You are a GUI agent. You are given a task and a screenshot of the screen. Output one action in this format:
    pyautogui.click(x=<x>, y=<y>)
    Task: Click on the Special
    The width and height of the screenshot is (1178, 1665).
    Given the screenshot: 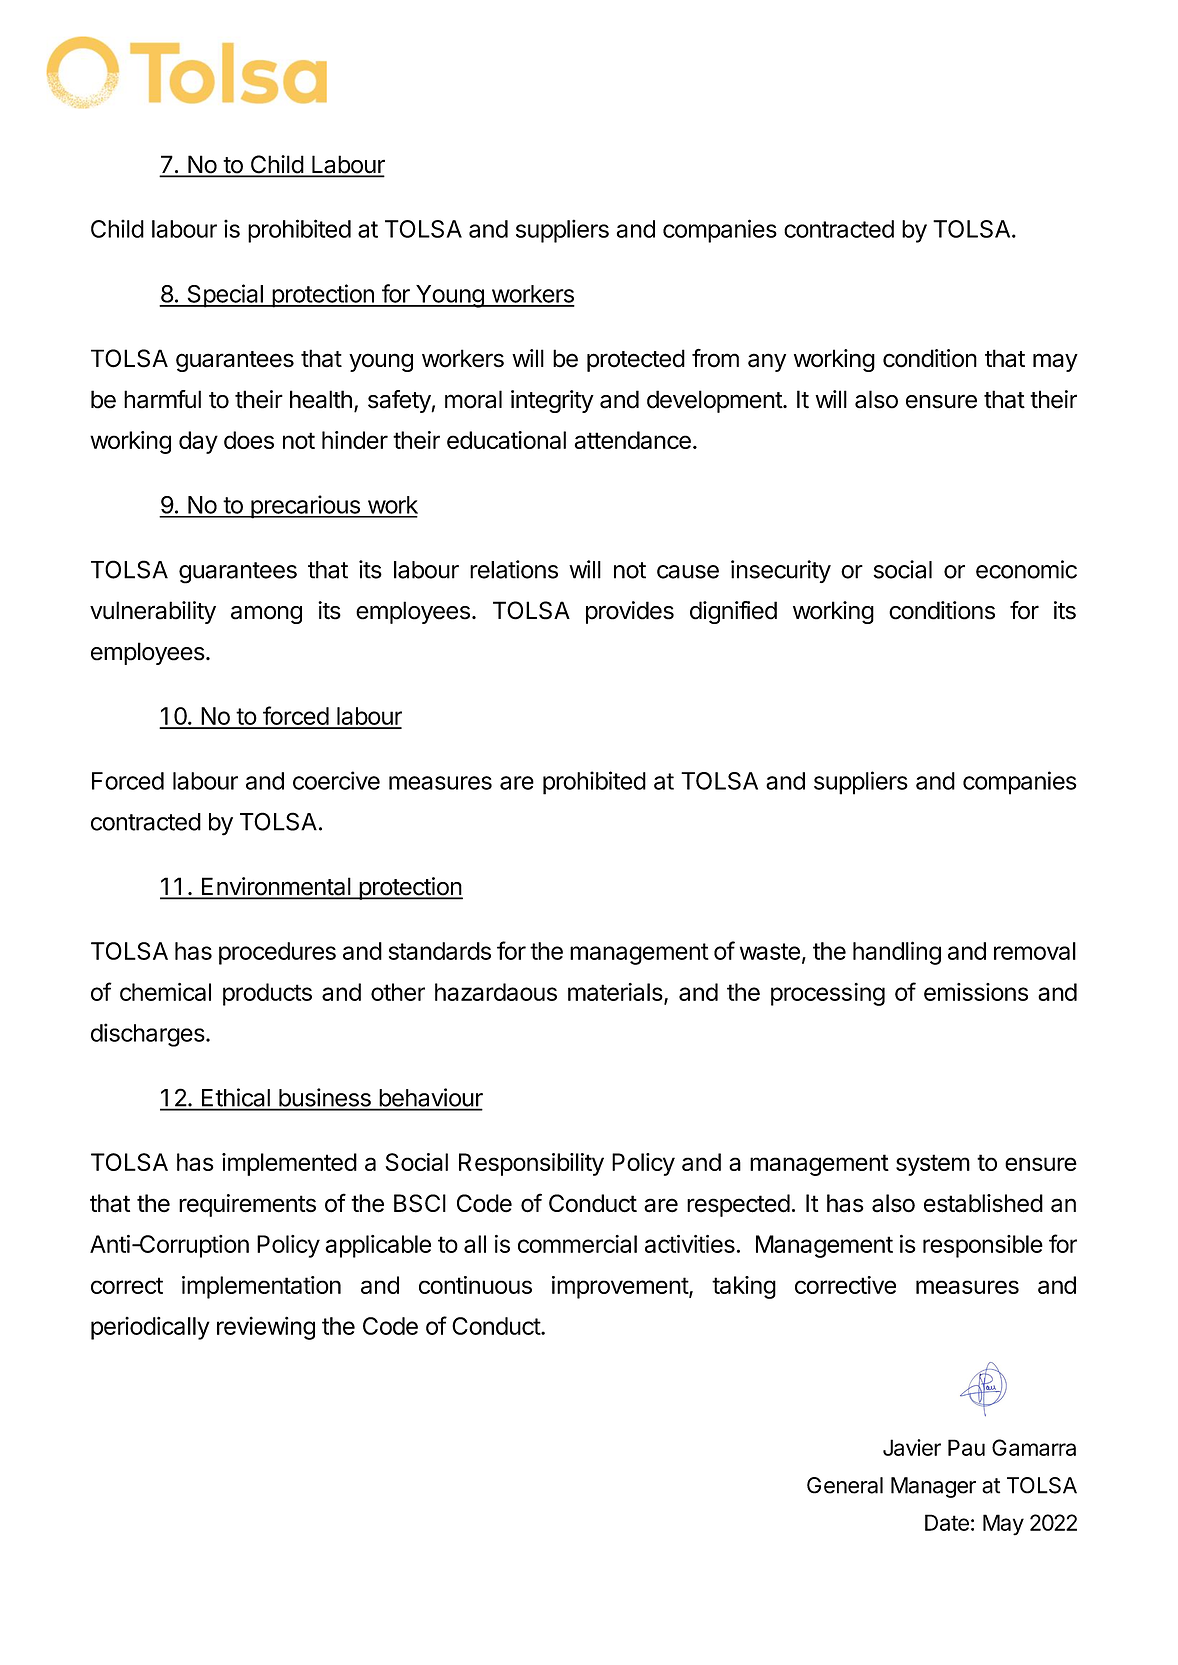 What is the action you would take?
    pyautogui.click(x=225, y=296)
